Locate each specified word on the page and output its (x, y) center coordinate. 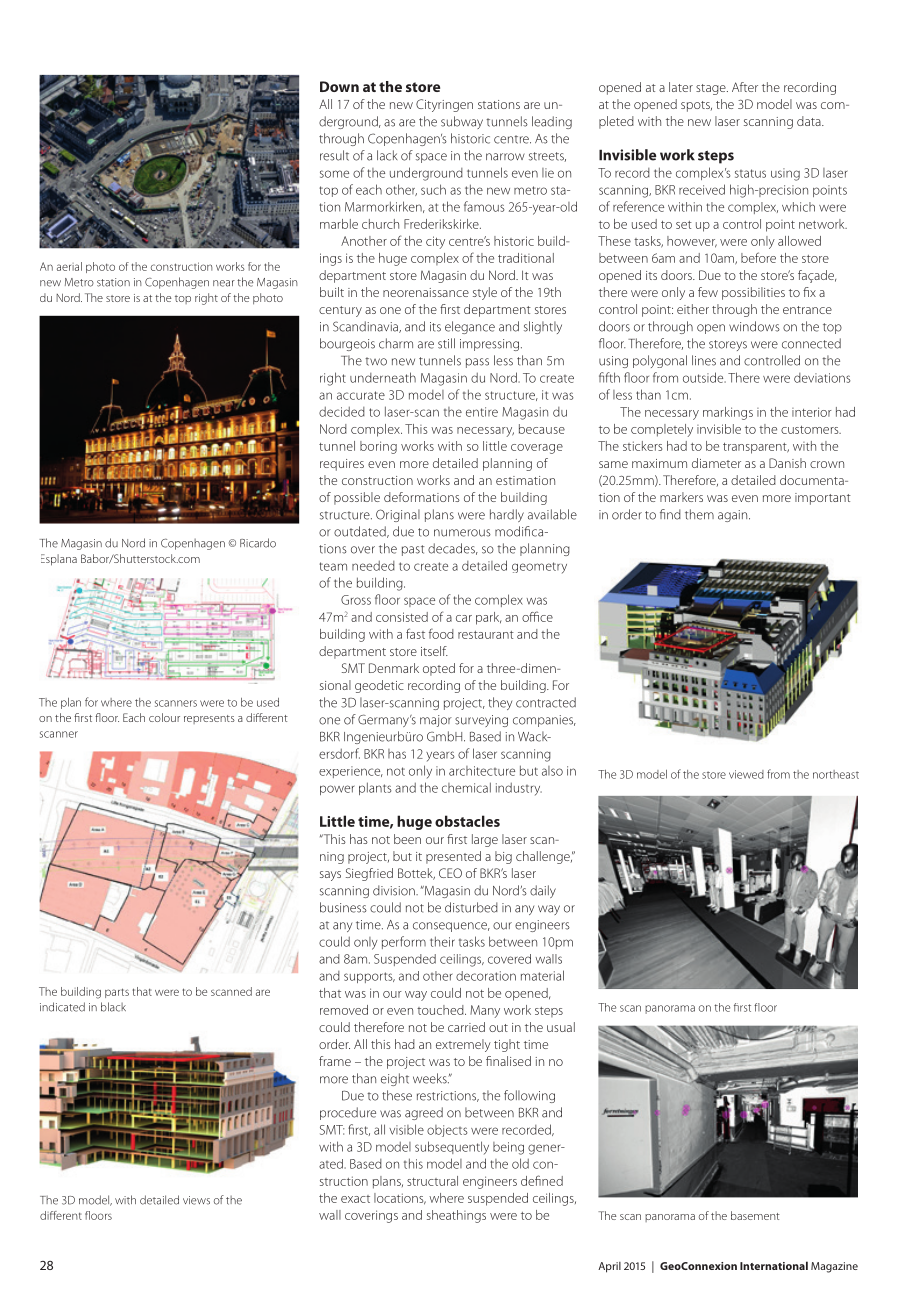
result (334, 155)
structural (432, 1181)
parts (117, 993)
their (442, 941)
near (224, 283)
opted (439, 669)
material (542, 975)
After (745, 87)
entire (482, 412)
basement (755, 1215)
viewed (746, 774)
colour (164, 717)
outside (704, 377)
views (196, 1200)
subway (462, 122)
